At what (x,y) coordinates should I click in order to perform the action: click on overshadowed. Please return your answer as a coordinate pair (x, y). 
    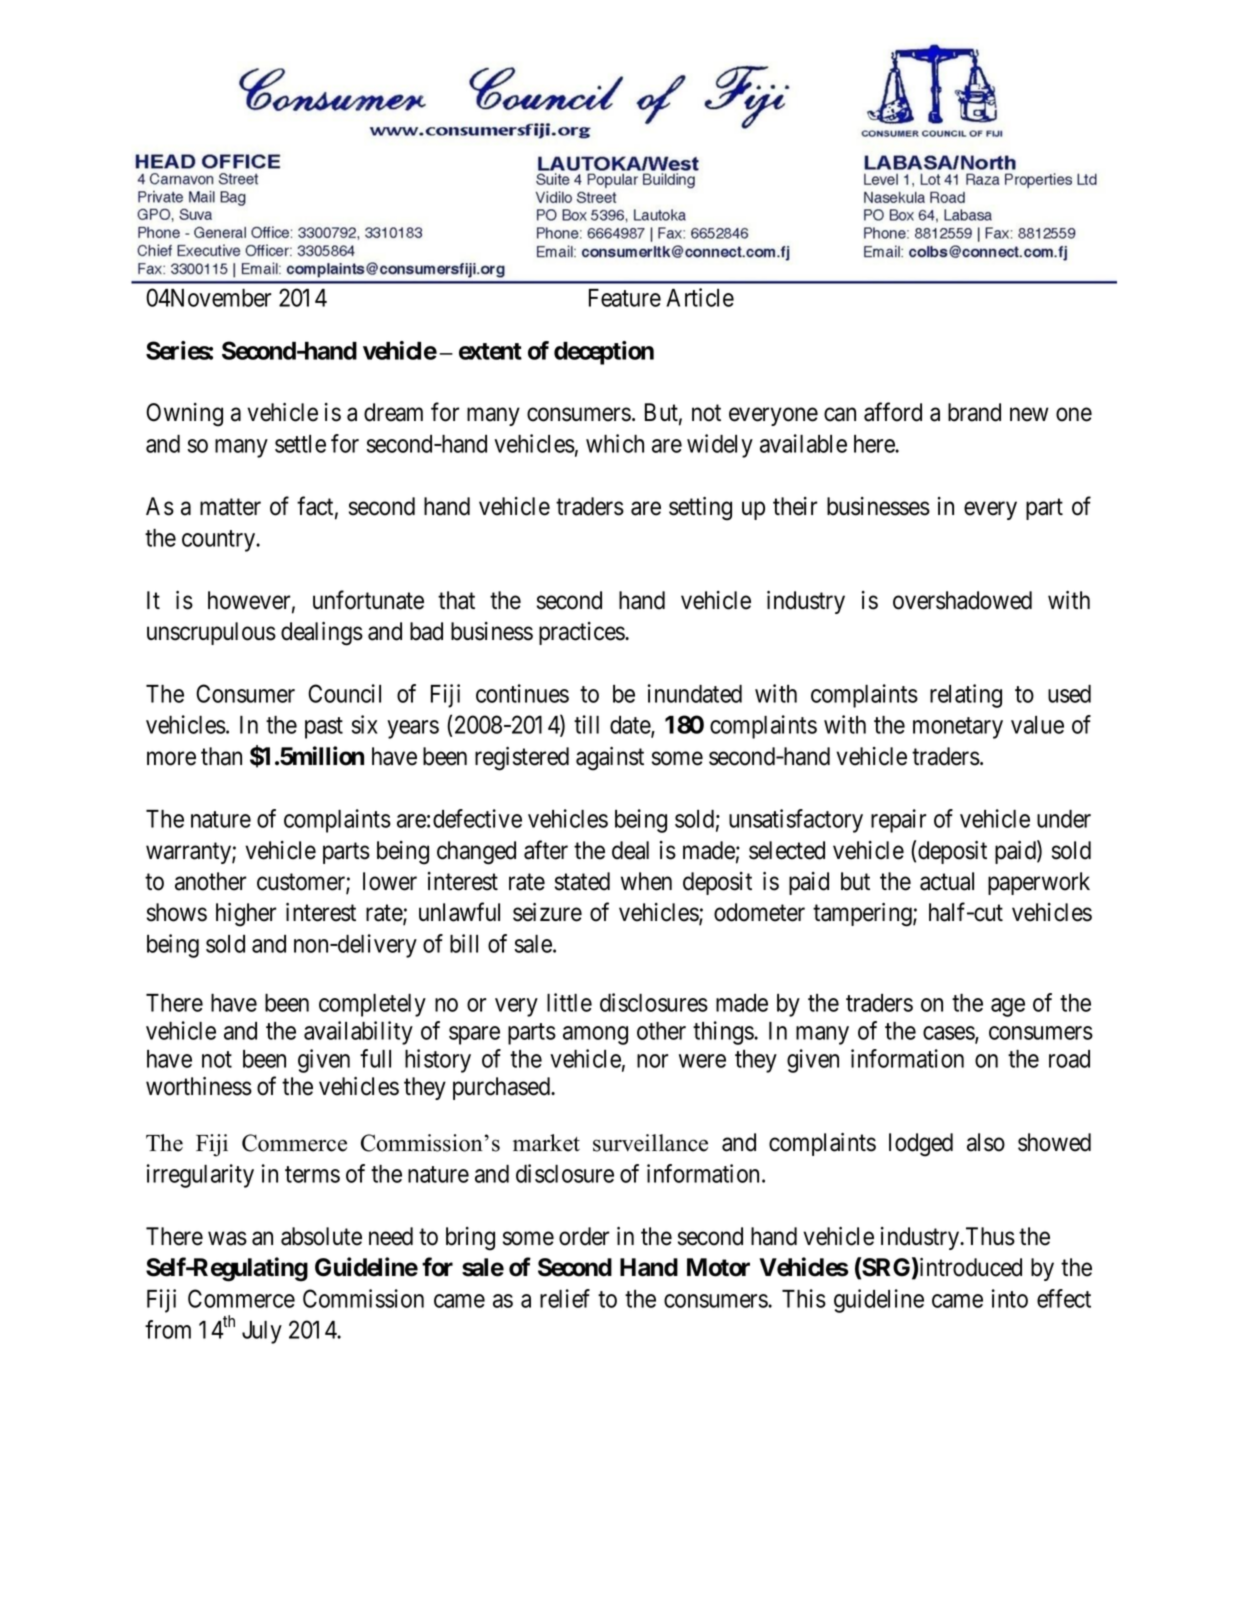
    Looking at the image, I should click on (962, 600).
